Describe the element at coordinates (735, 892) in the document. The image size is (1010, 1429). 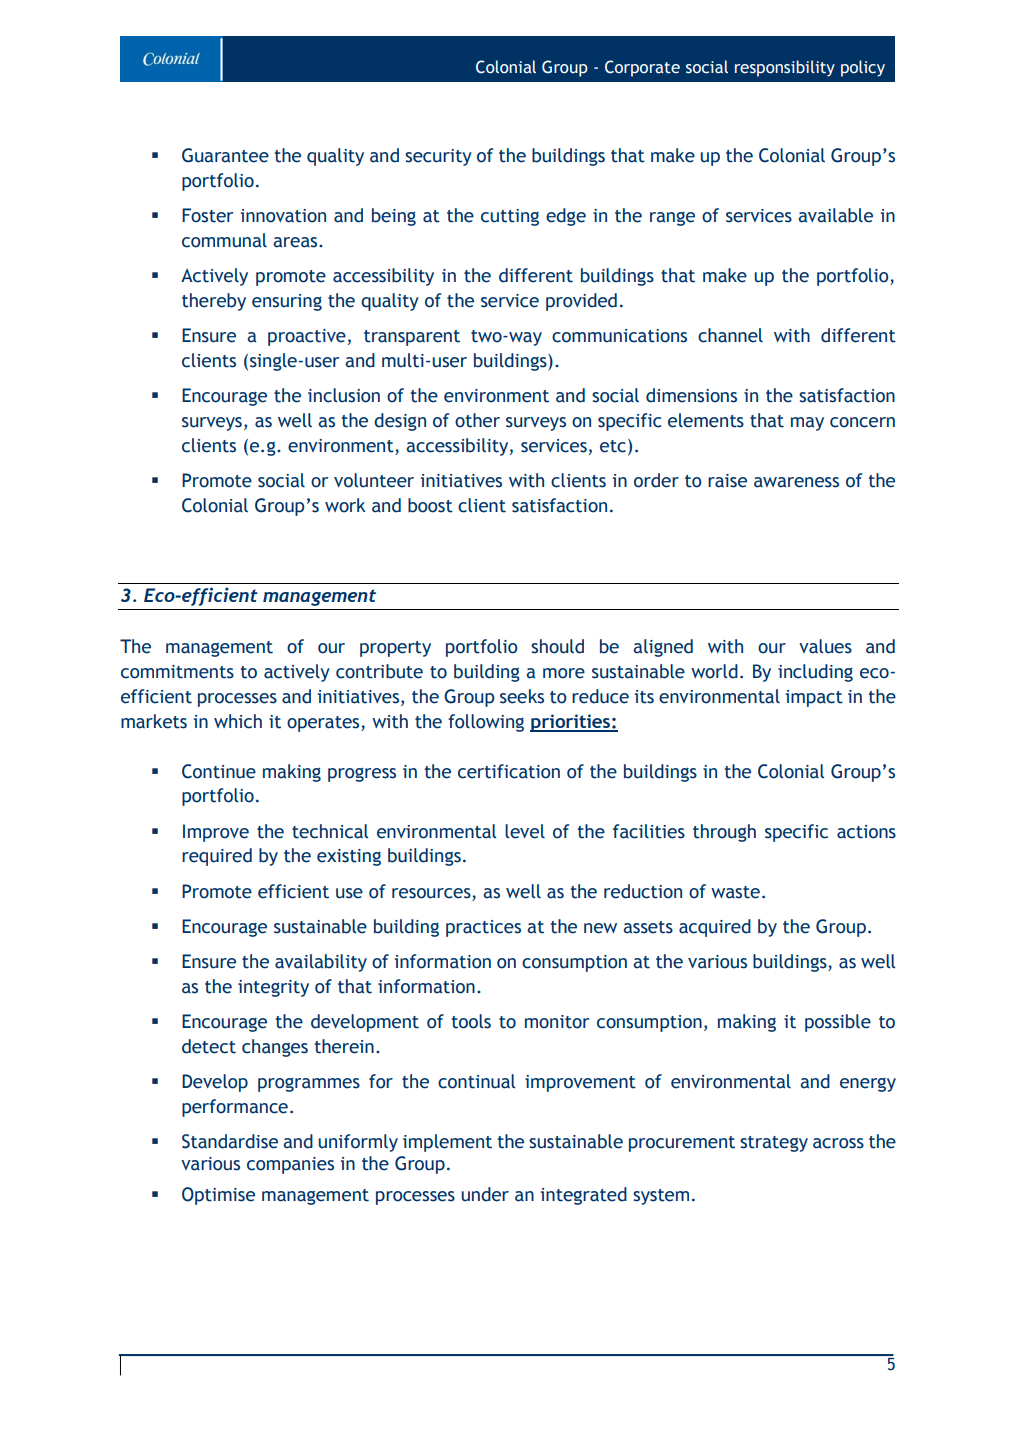
I see `waste` at that location.
